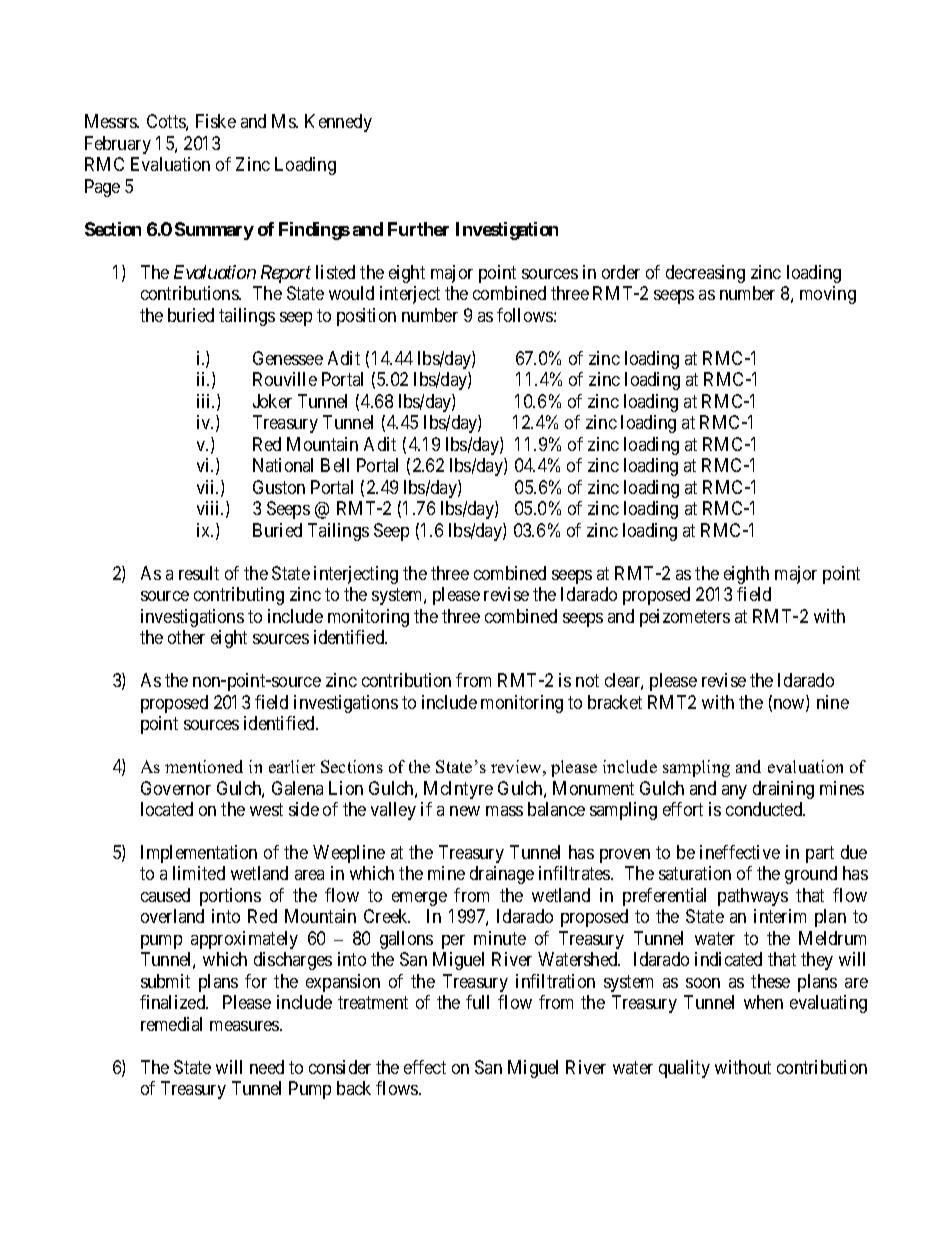 This screenshot has height=1233, width=952. What do you see at coordinates (171, 1024) in the screenshot?
I see `remedial` at bounding box center [171, 1024].
